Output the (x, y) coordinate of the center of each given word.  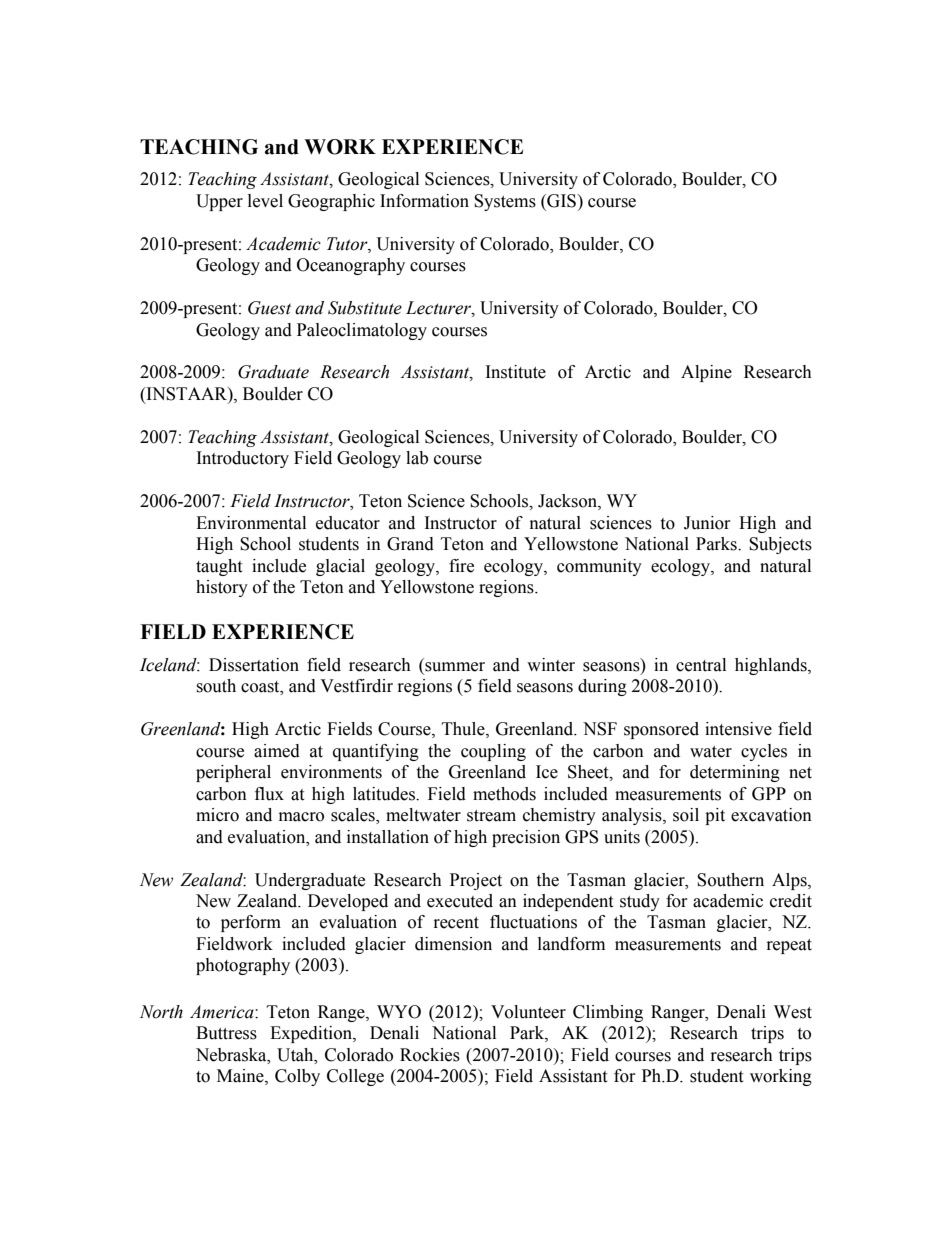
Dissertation (254, 665)
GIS (561, 201)
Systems (505, 202)
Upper (219, 202)
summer (455, 667)
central (701, 665)
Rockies (430, 1055)
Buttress (226, 1033)
